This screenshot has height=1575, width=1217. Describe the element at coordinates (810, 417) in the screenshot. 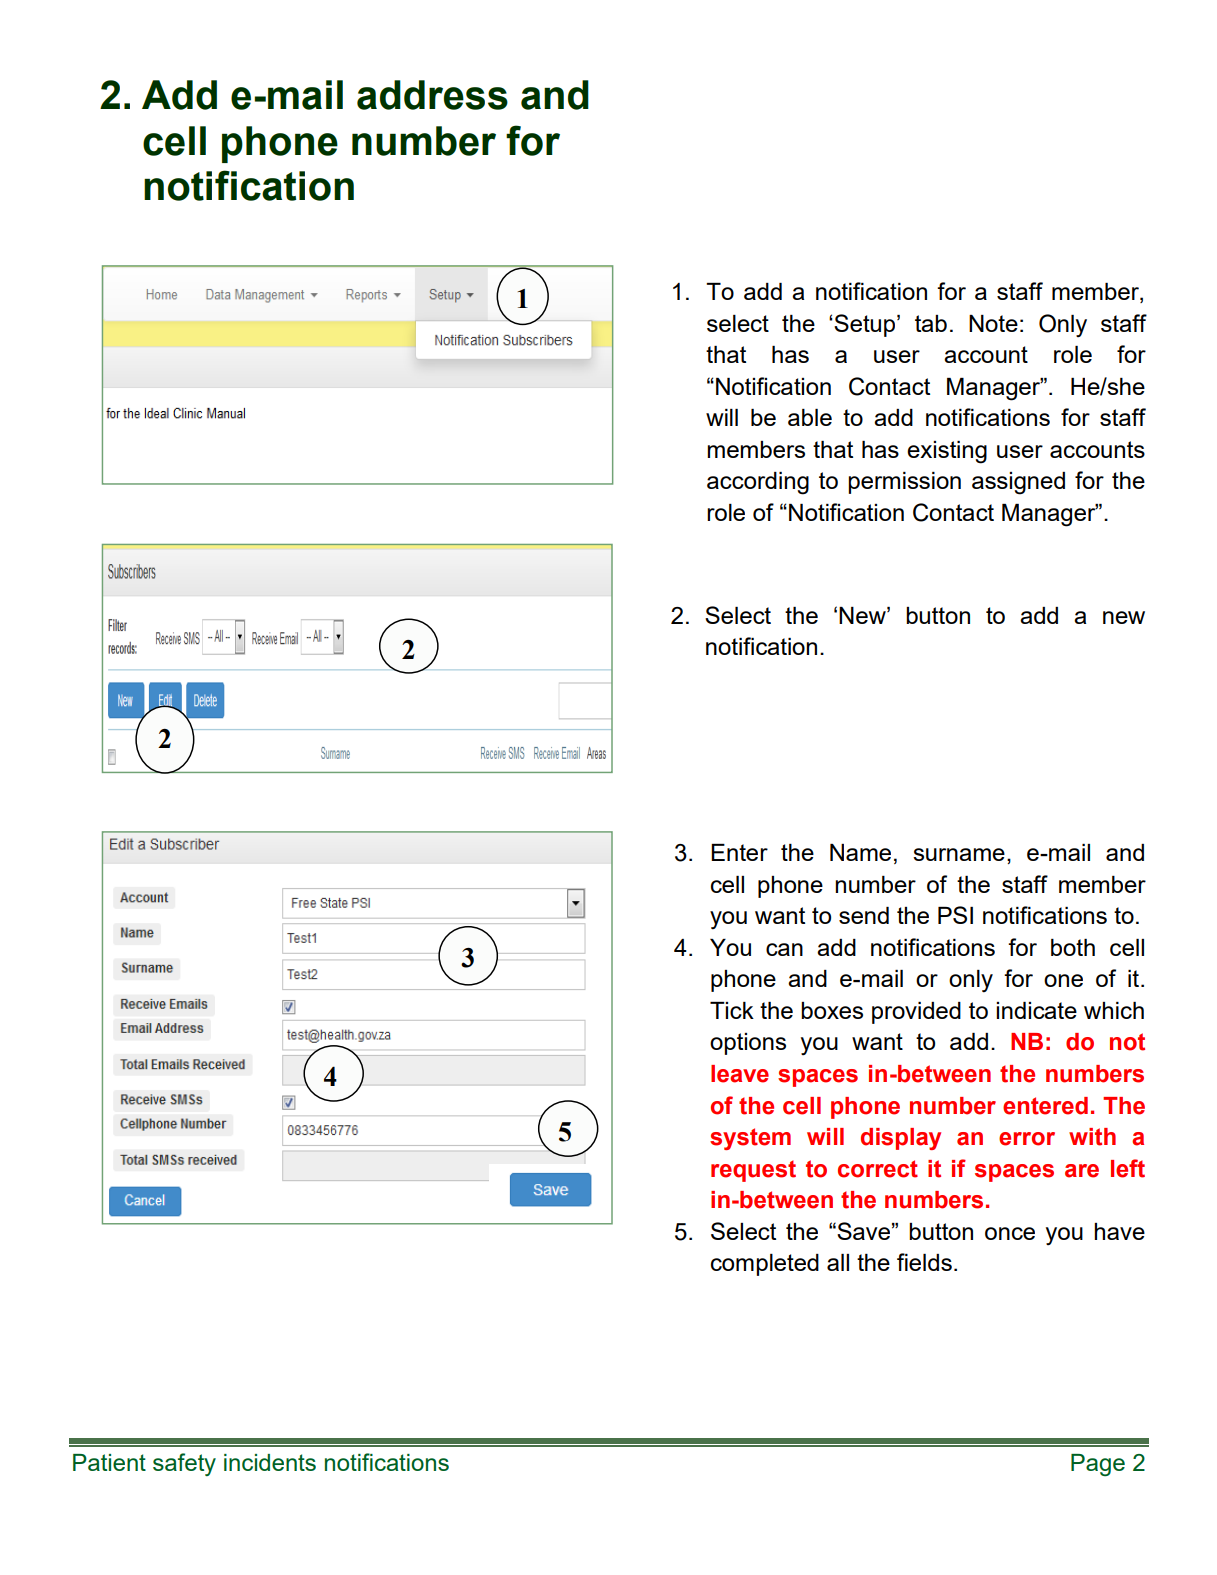

I see `able` at that location.
